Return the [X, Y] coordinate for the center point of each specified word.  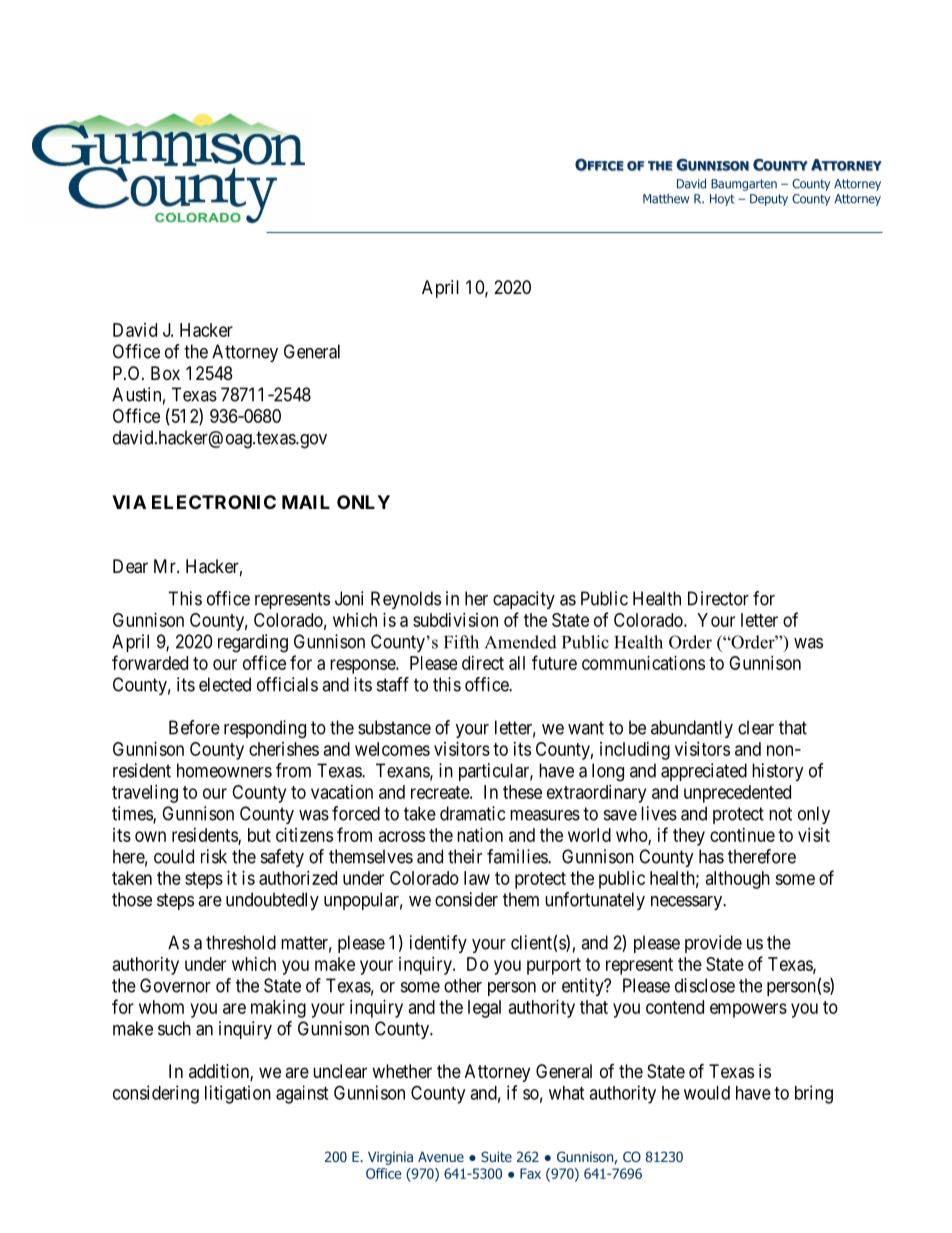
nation [480, 835]
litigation [238, 1094]
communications [643, 663]
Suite [496, 1156]
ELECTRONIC [214, 502]
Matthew [666, 199]
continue [742, 835]
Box [165, 373]
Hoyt [722, 200]
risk [214, 856]
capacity [524, 600]
